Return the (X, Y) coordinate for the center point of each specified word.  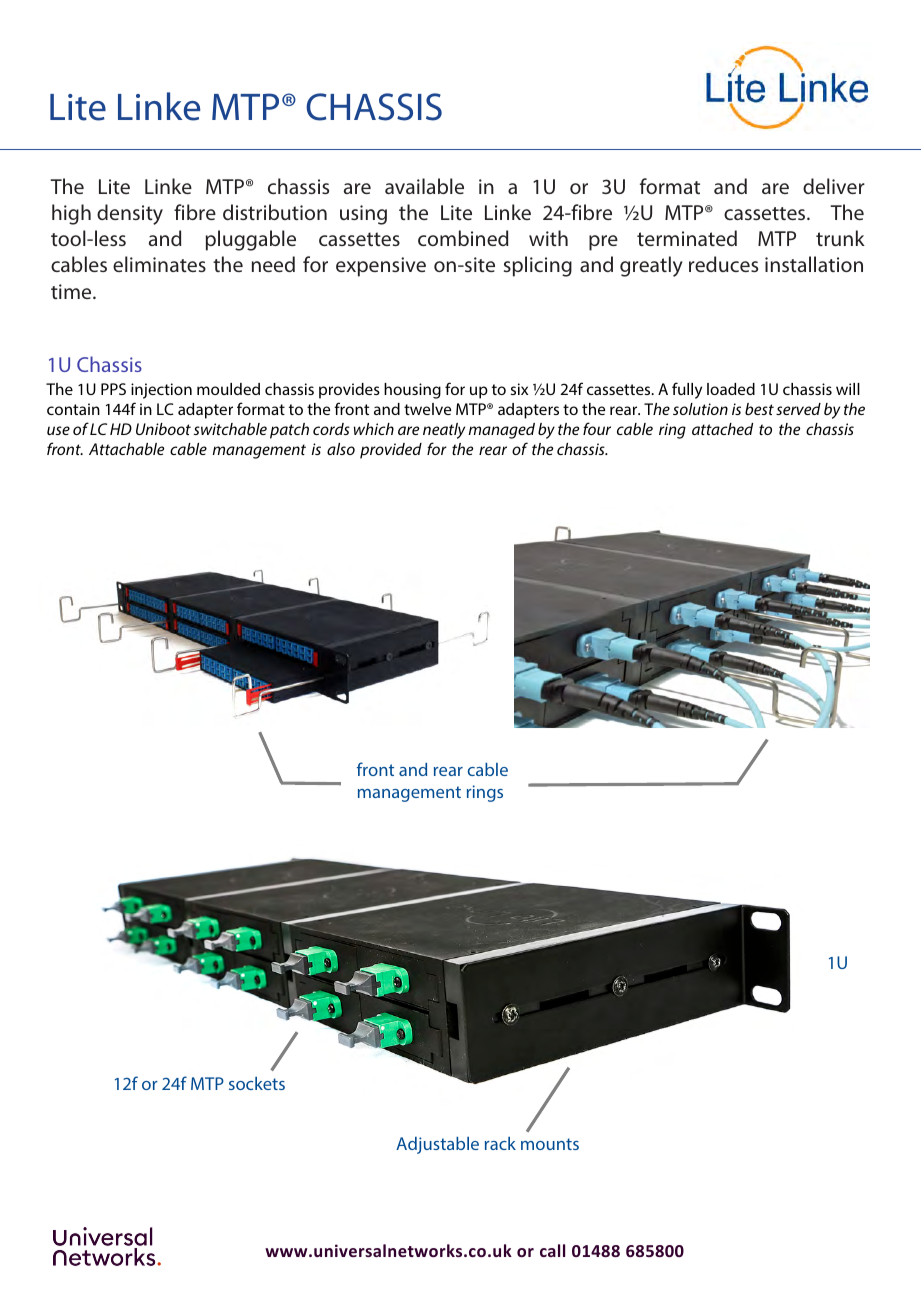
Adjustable (437, 1145)
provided (391, 451)
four (597, 428)
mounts (550, 1144)
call (552, 1250)
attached (722, 429)
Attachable (126, 449)
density (130, 214)
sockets (257, 1083)
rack (500, 1143)
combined (463, 238)
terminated (687, 238)
